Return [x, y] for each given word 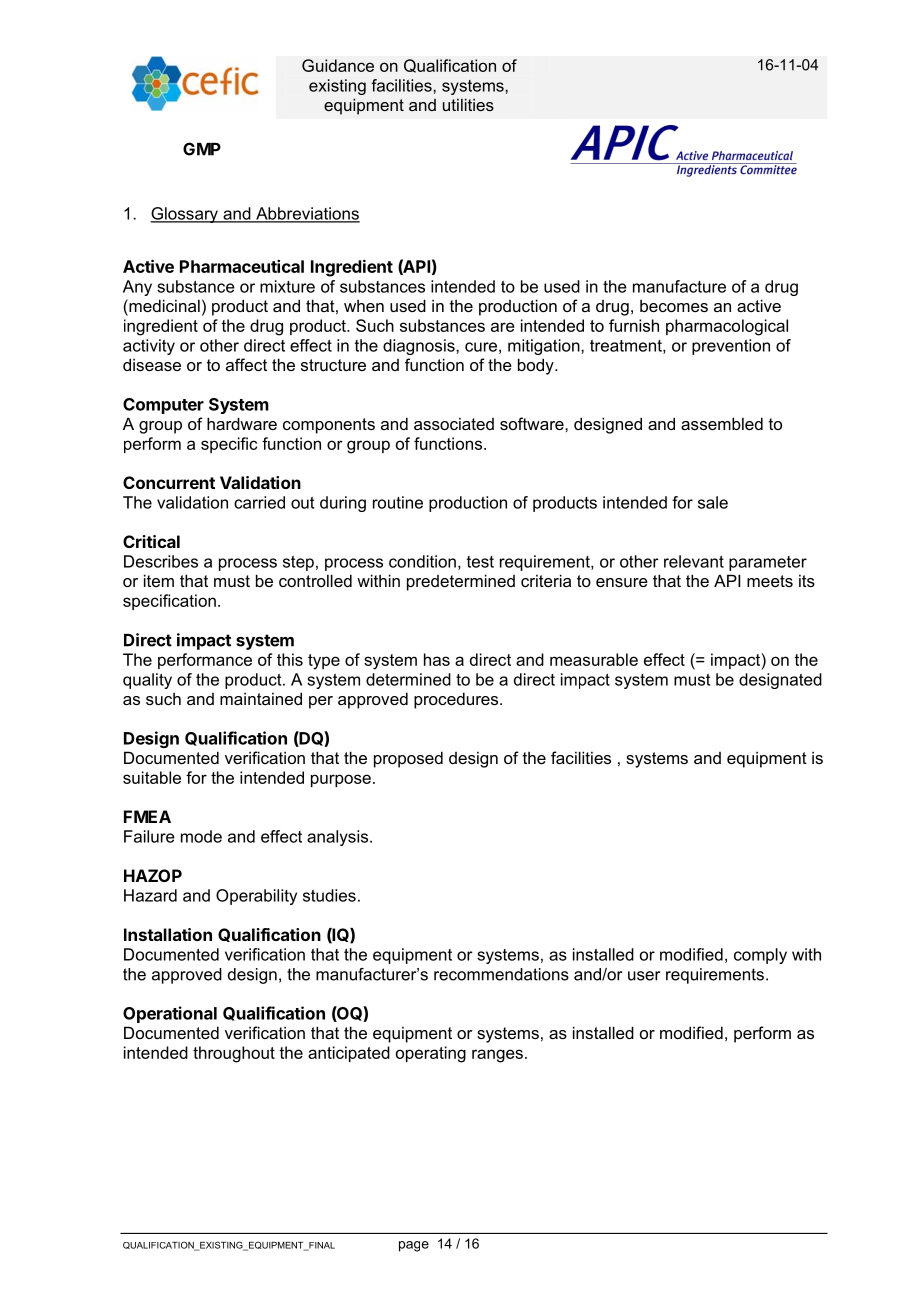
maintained [261, 698]
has [437, 659]
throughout [234, 1054]
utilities [468, 104]
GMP [202, 149]
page [414, 1246]
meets [770, 581]
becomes [674, 306]
